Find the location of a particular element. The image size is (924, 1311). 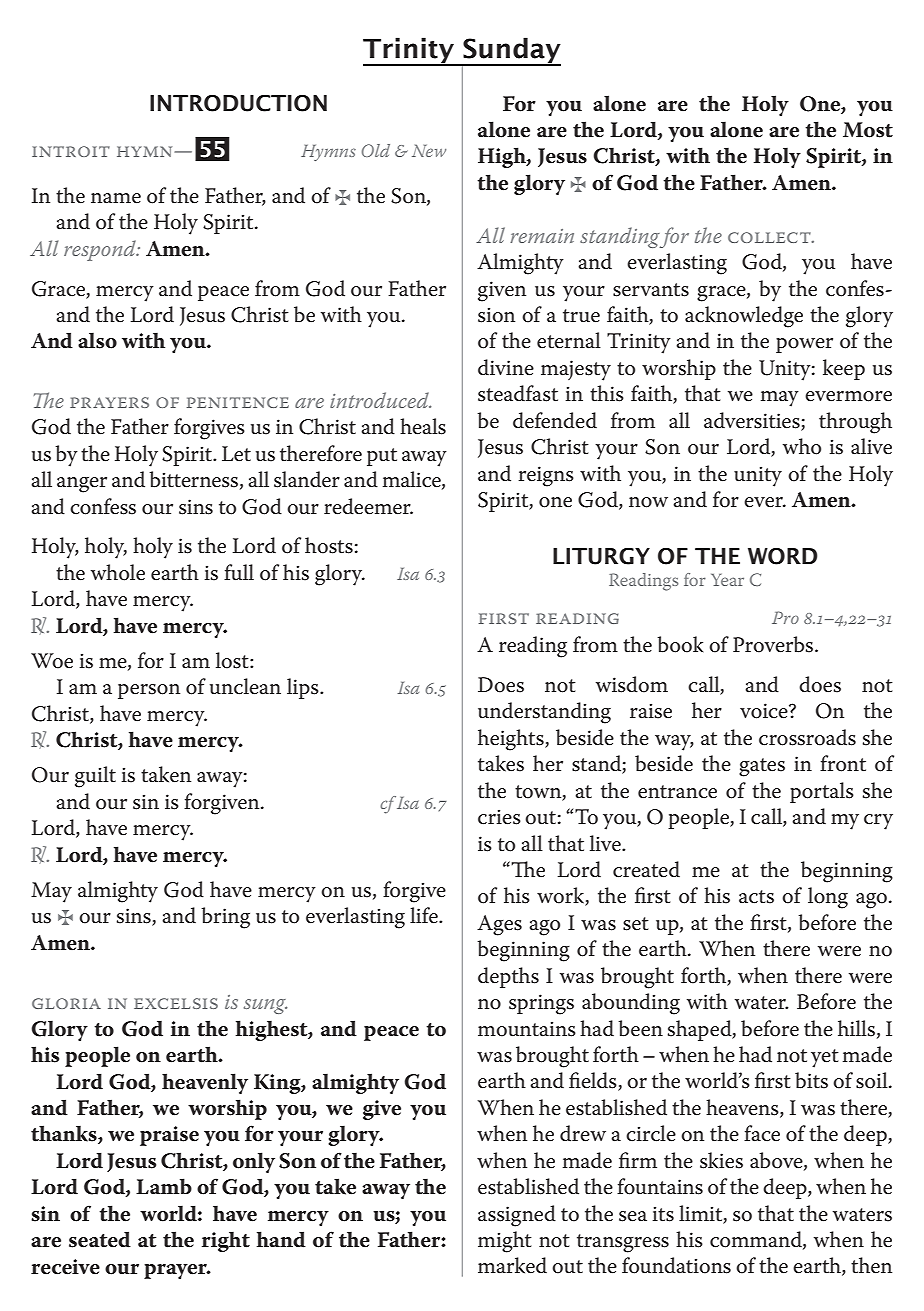

cries is located at coordinates (499, 817).
